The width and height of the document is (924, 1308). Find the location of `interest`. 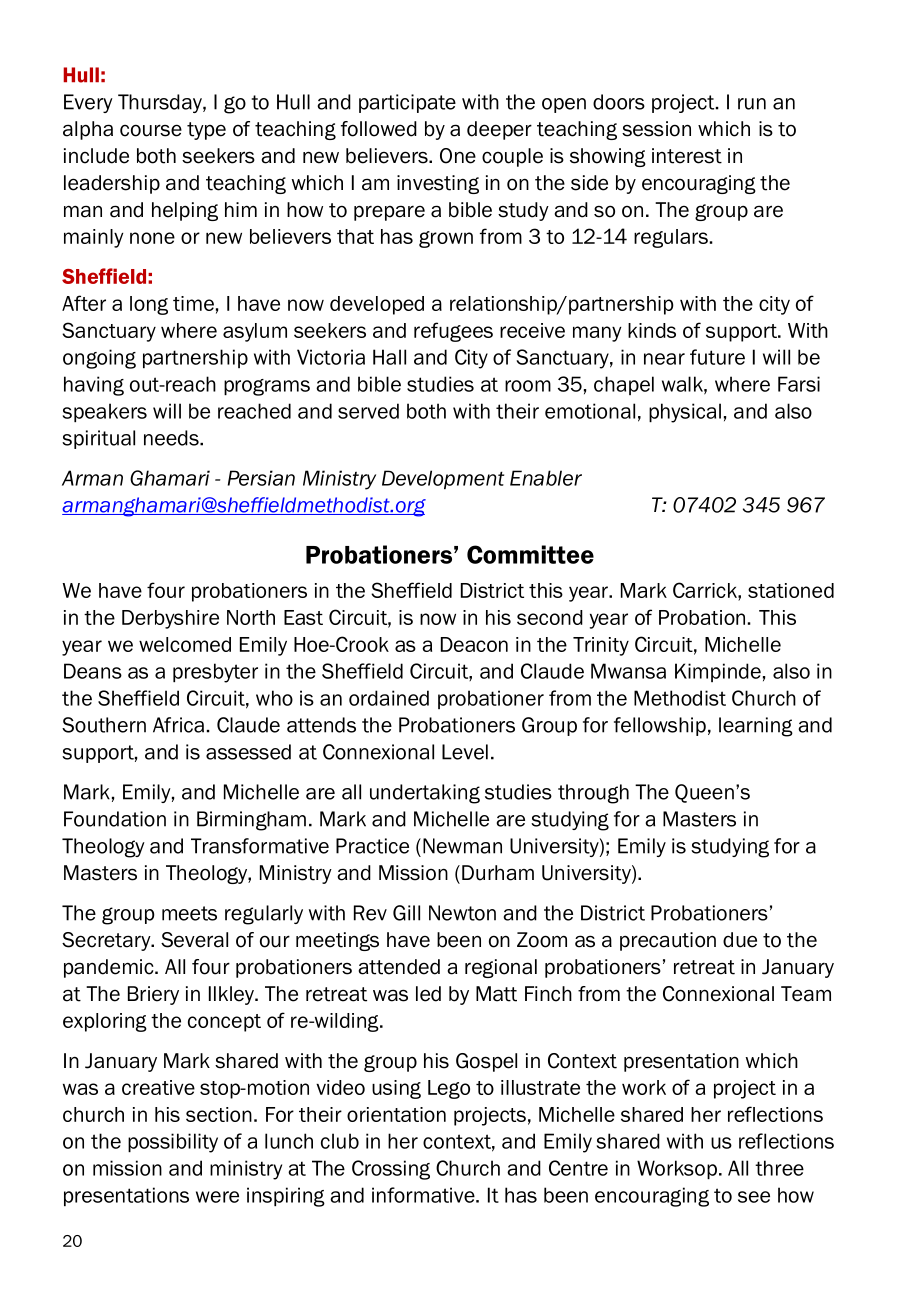

interest is located at coordinates (687, 156).
